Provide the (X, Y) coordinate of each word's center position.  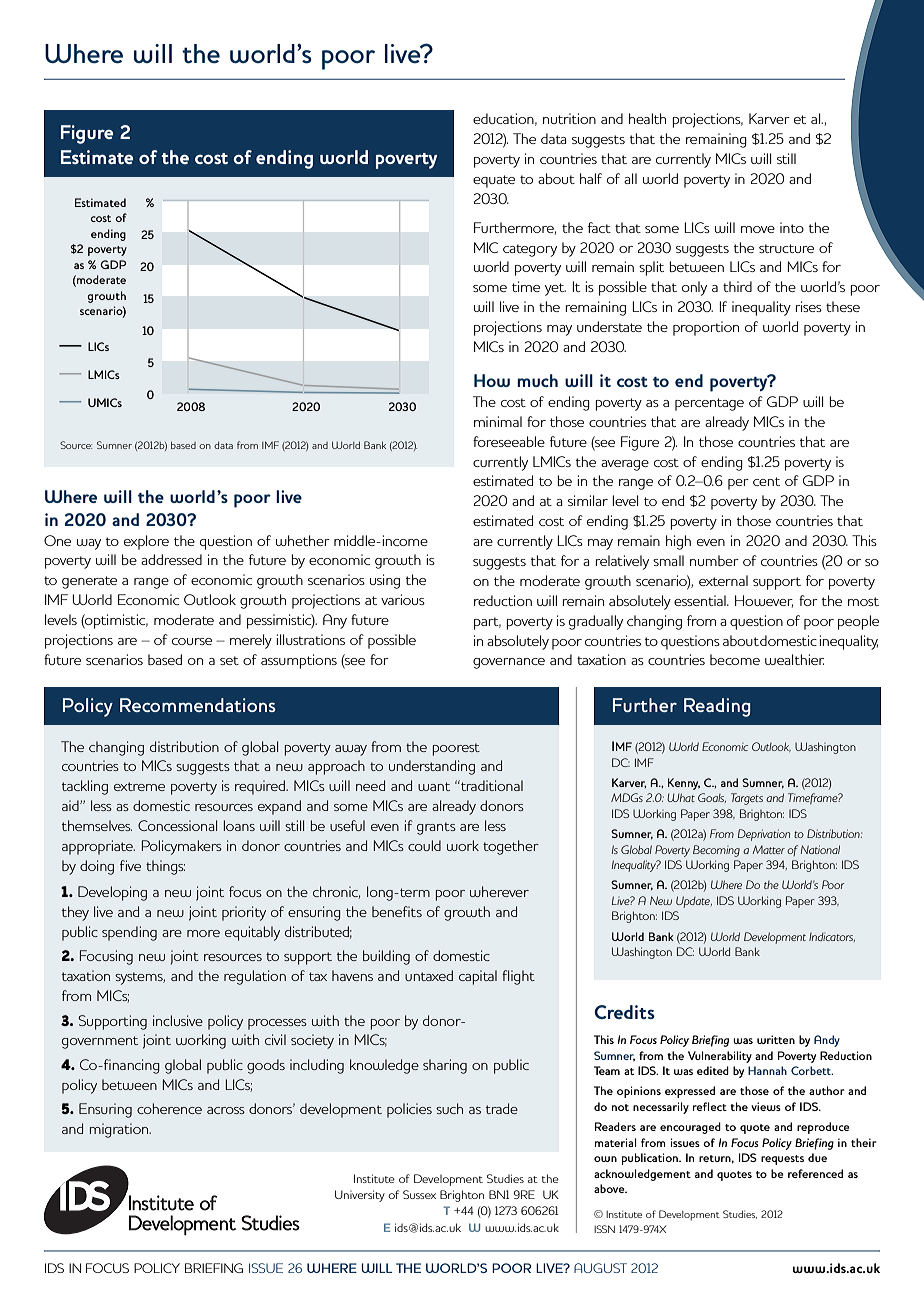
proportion (706, 328)
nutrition (569, 118)
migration (120, 1130)
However (764, 601)
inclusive (178, 1020)
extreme (139, 786)
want (434, 786)
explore (146, 542)
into (792, 227)
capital (478, 977)
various (403, 599)
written (776, 1039)
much (537, 380)
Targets (747, 799)
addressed (171, 559)
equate (494, 181)
